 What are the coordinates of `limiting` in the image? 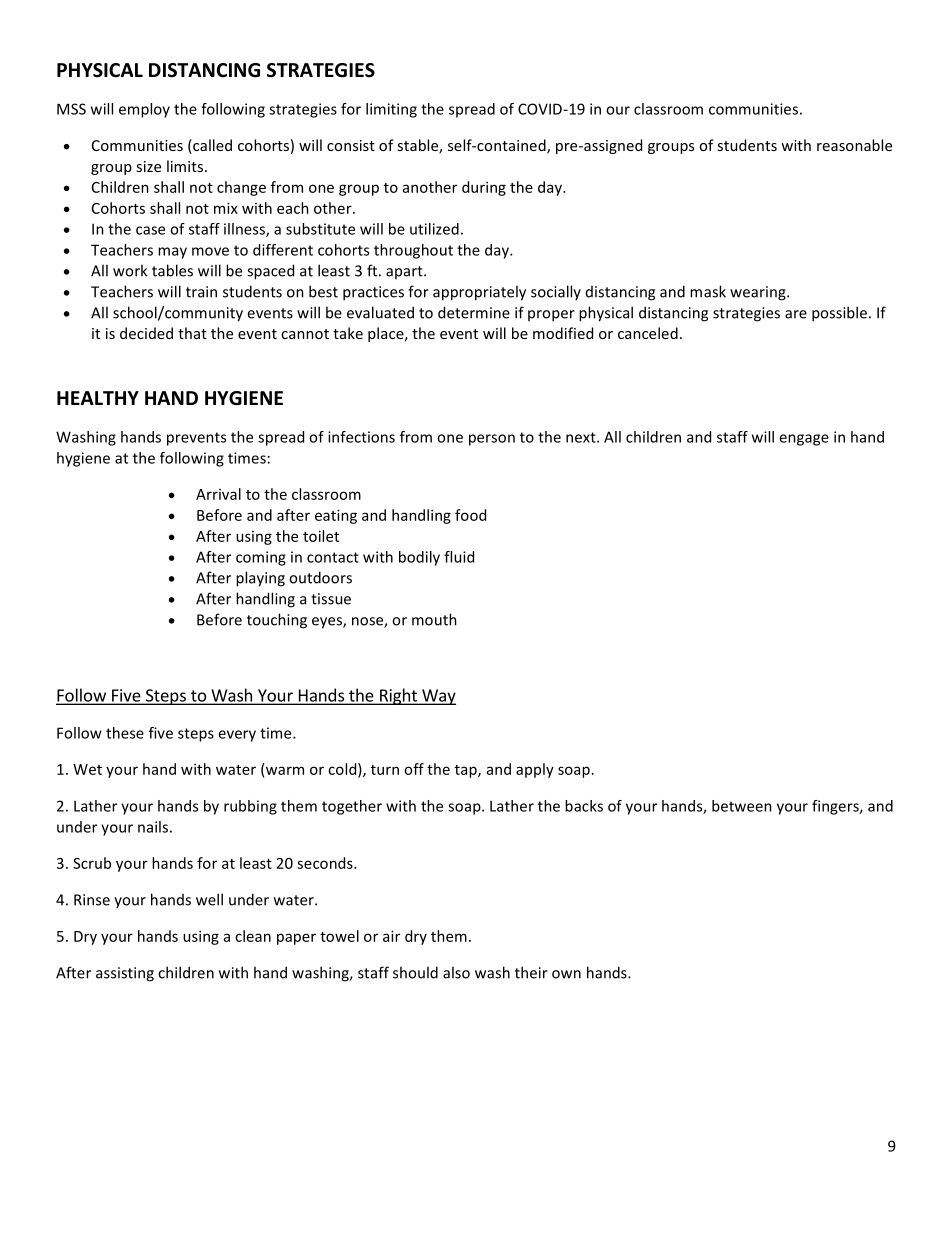 It's located at (391, 110).
